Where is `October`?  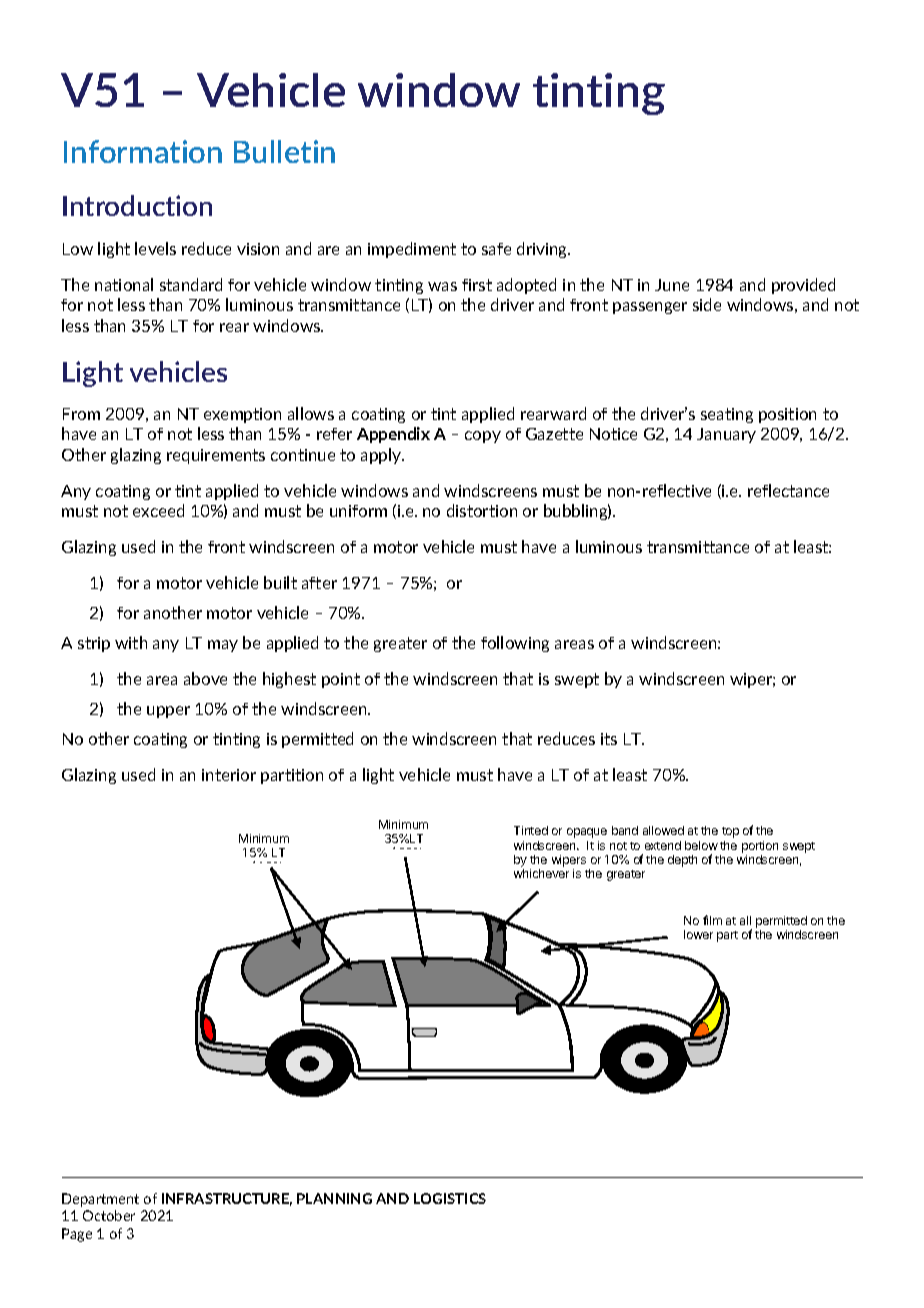
October is located at coordinates (109, 1215).
